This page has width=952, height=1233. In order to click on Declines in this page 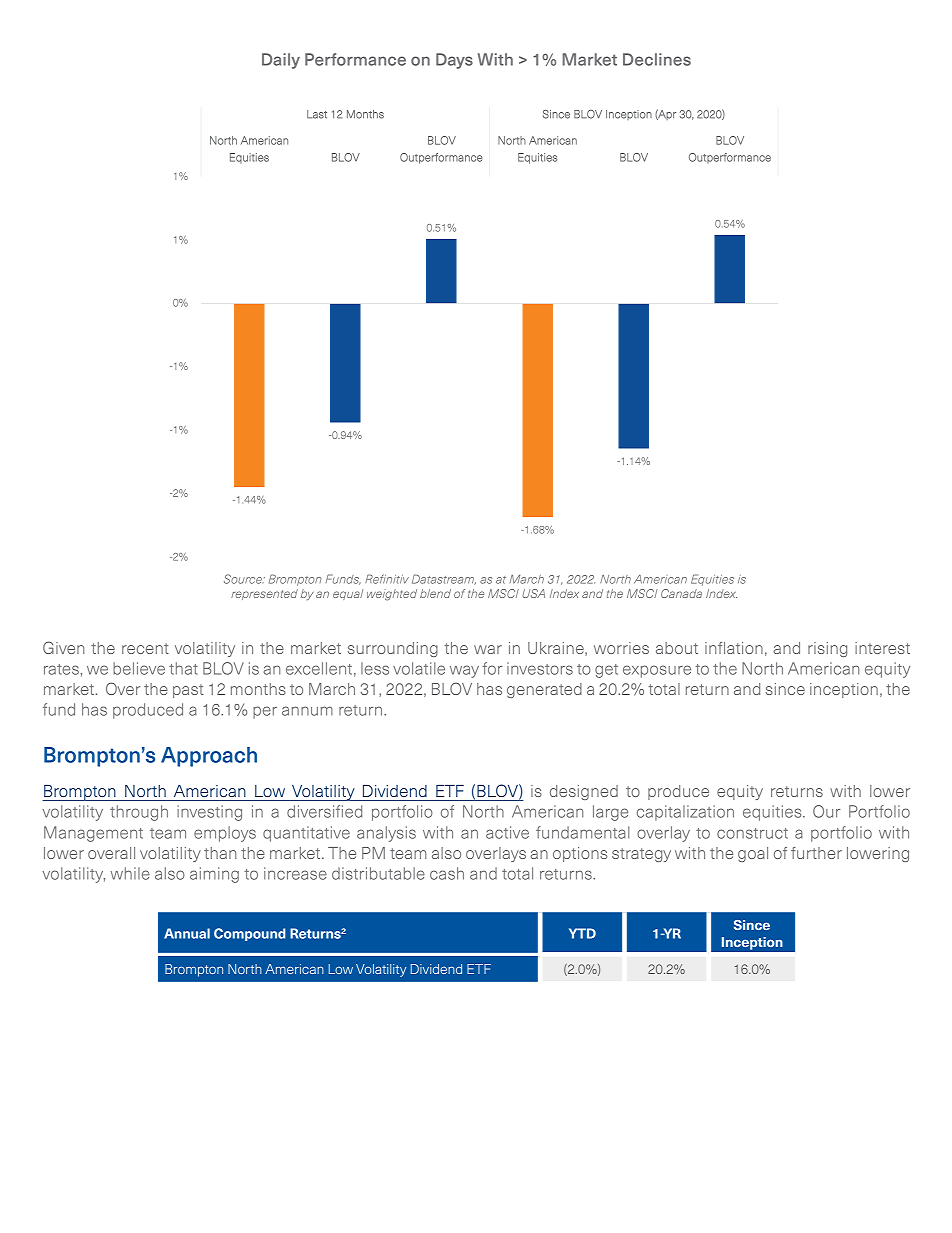, I will do `click(657, 59)`.
